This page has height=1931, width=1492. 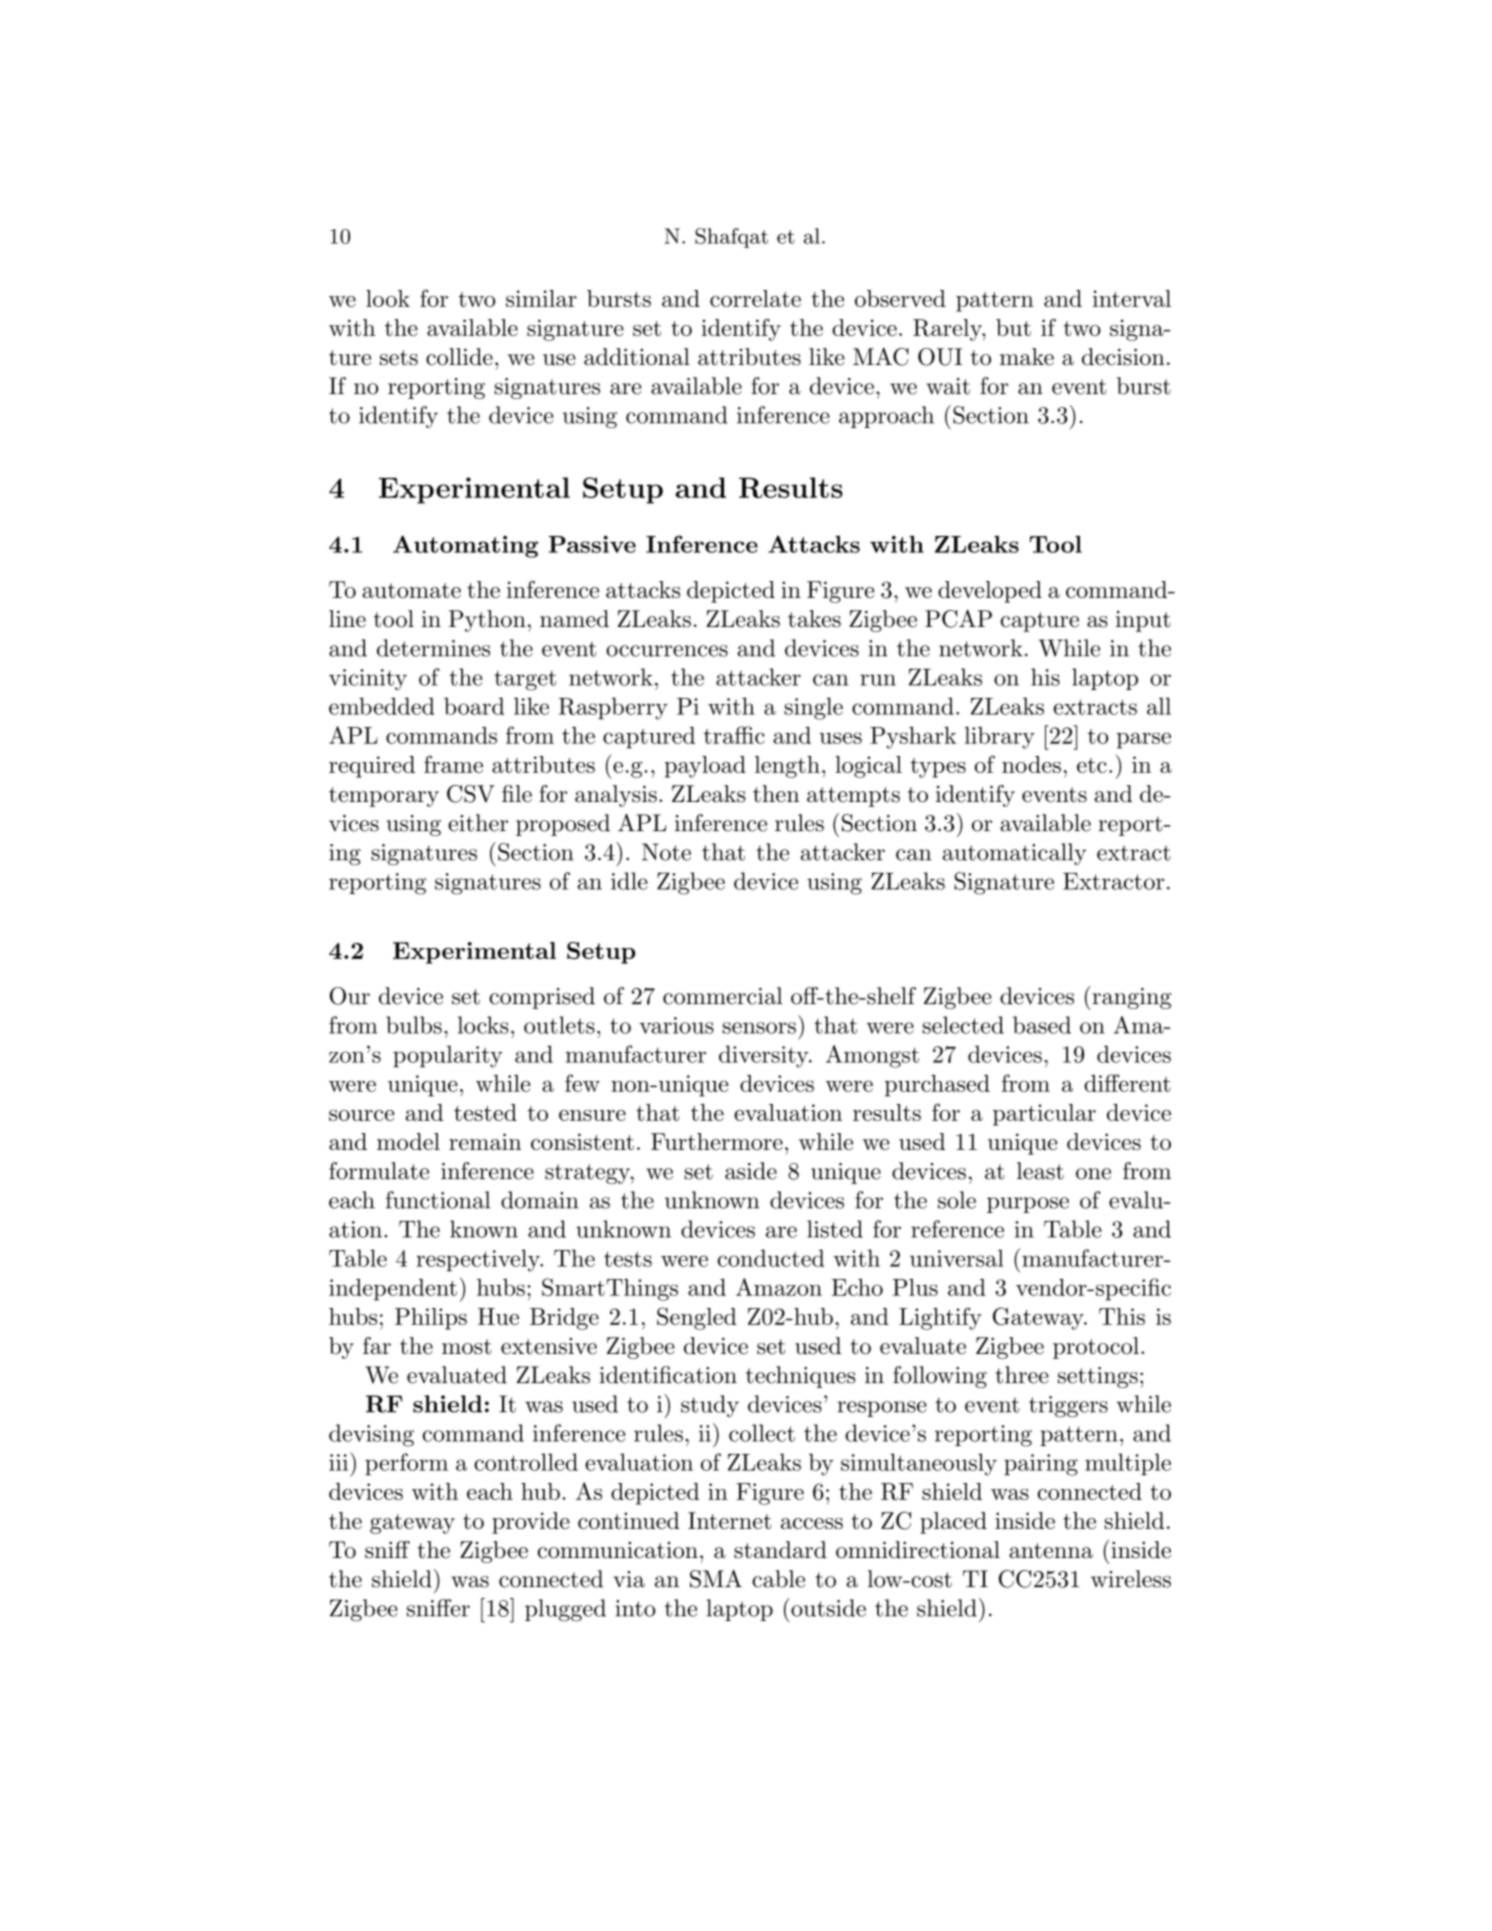 I want to click on tested, so click(x=485, y=1112).
